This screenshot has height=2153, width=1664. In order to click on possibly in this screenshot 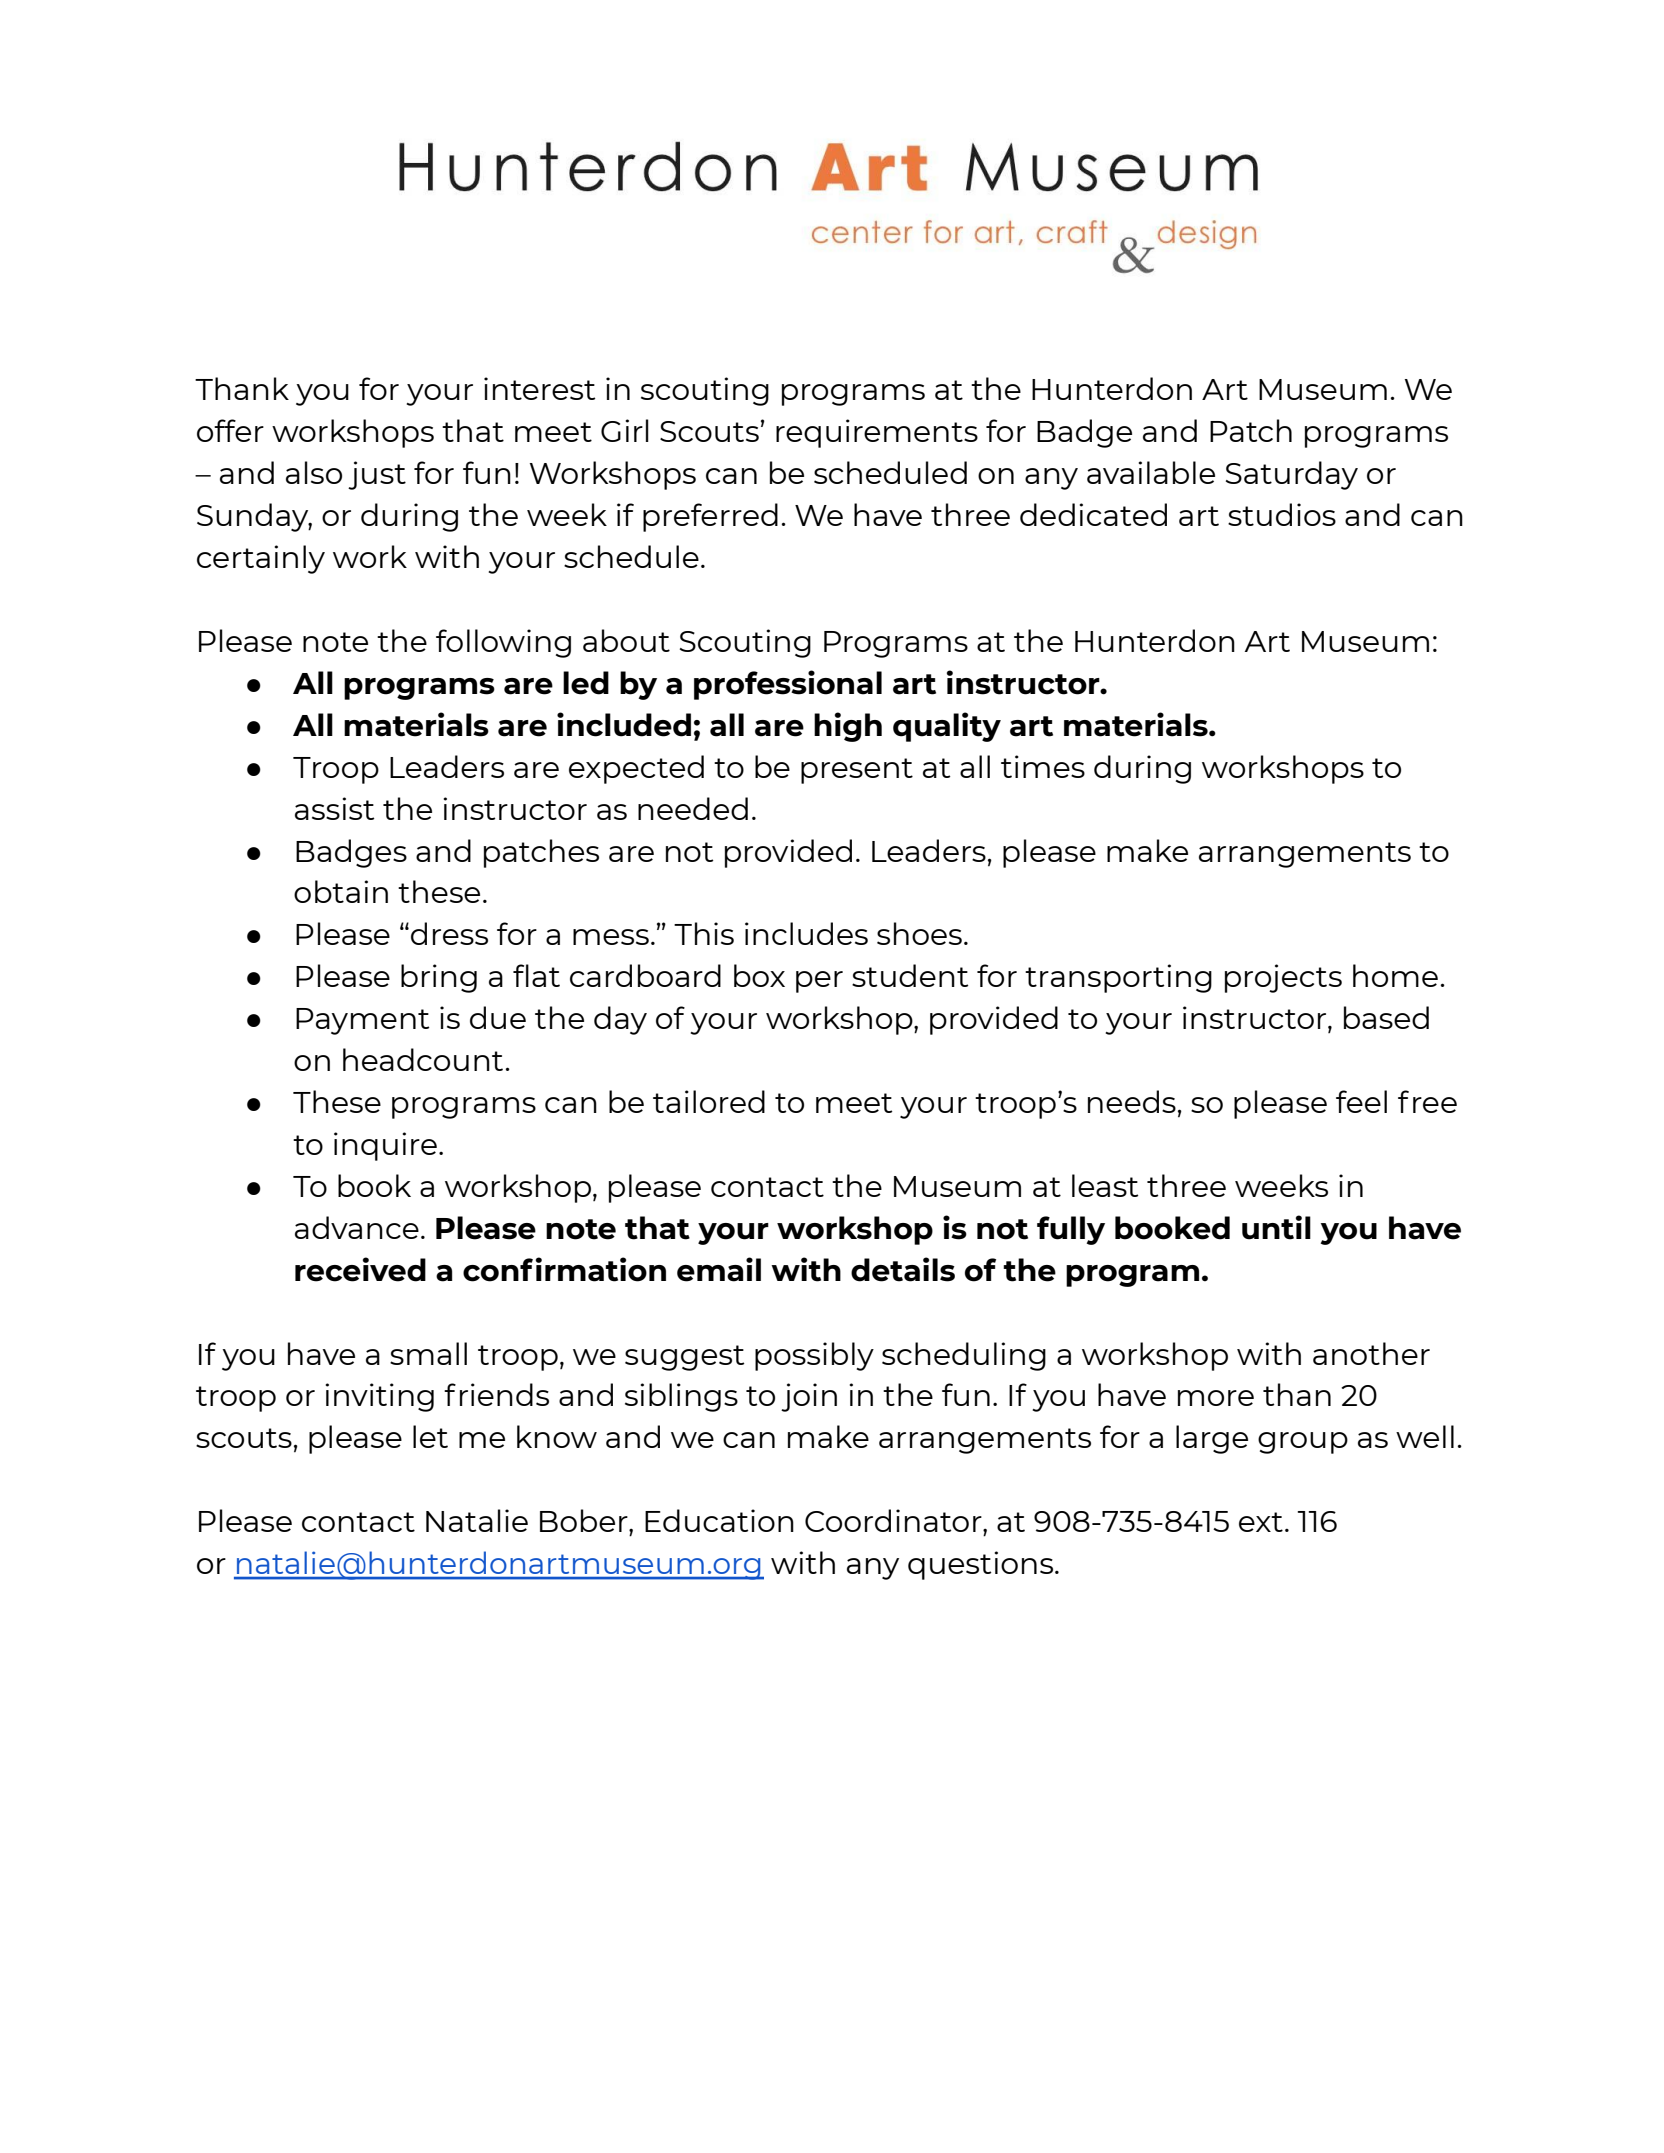, I will do `click(814, 1356)`.
